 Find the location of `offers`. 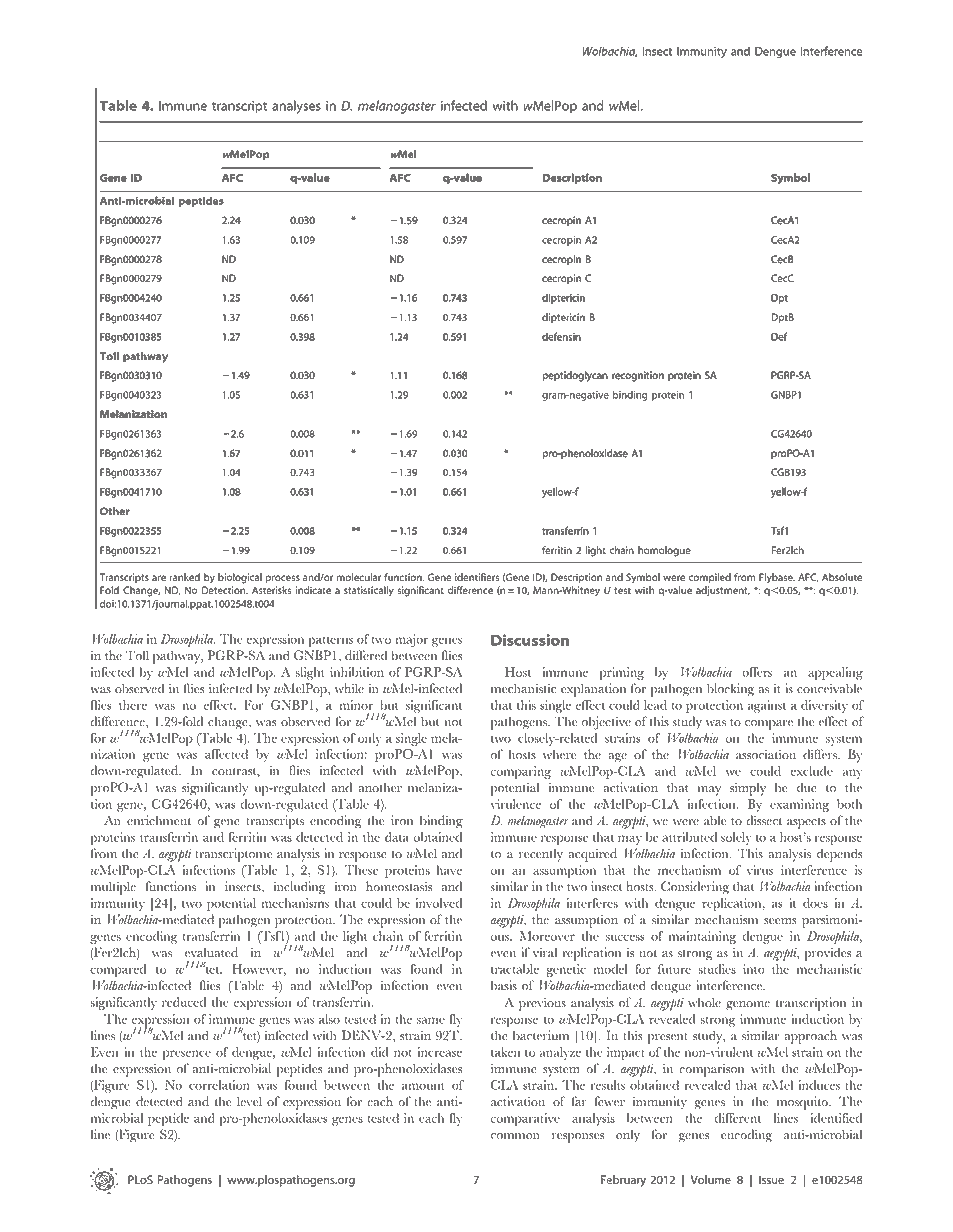

offers is located at coordinates (757, 672).
